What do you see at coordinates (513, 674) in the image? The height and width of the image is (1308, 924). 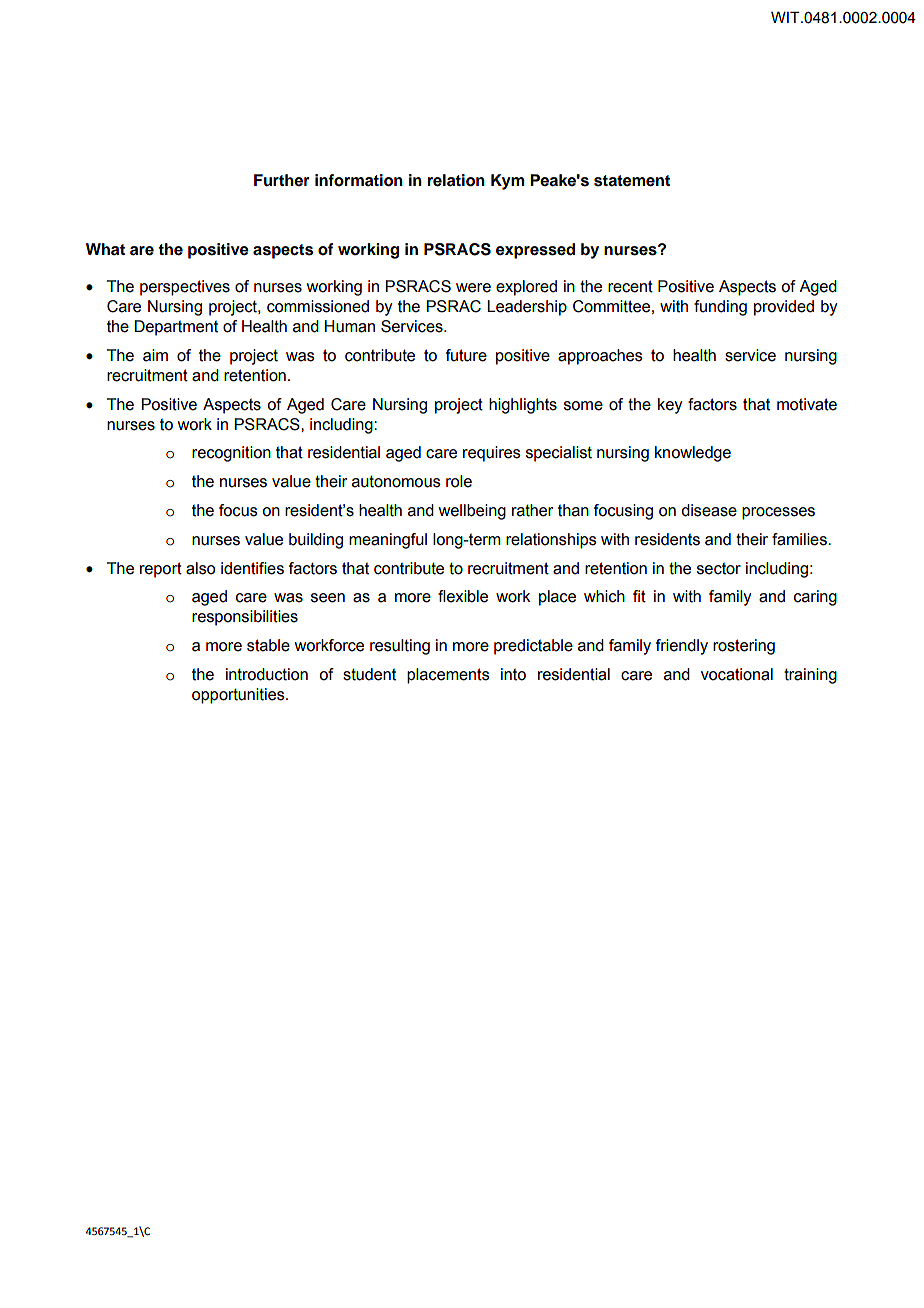 I see `into` at bounding box center [513, 674].
